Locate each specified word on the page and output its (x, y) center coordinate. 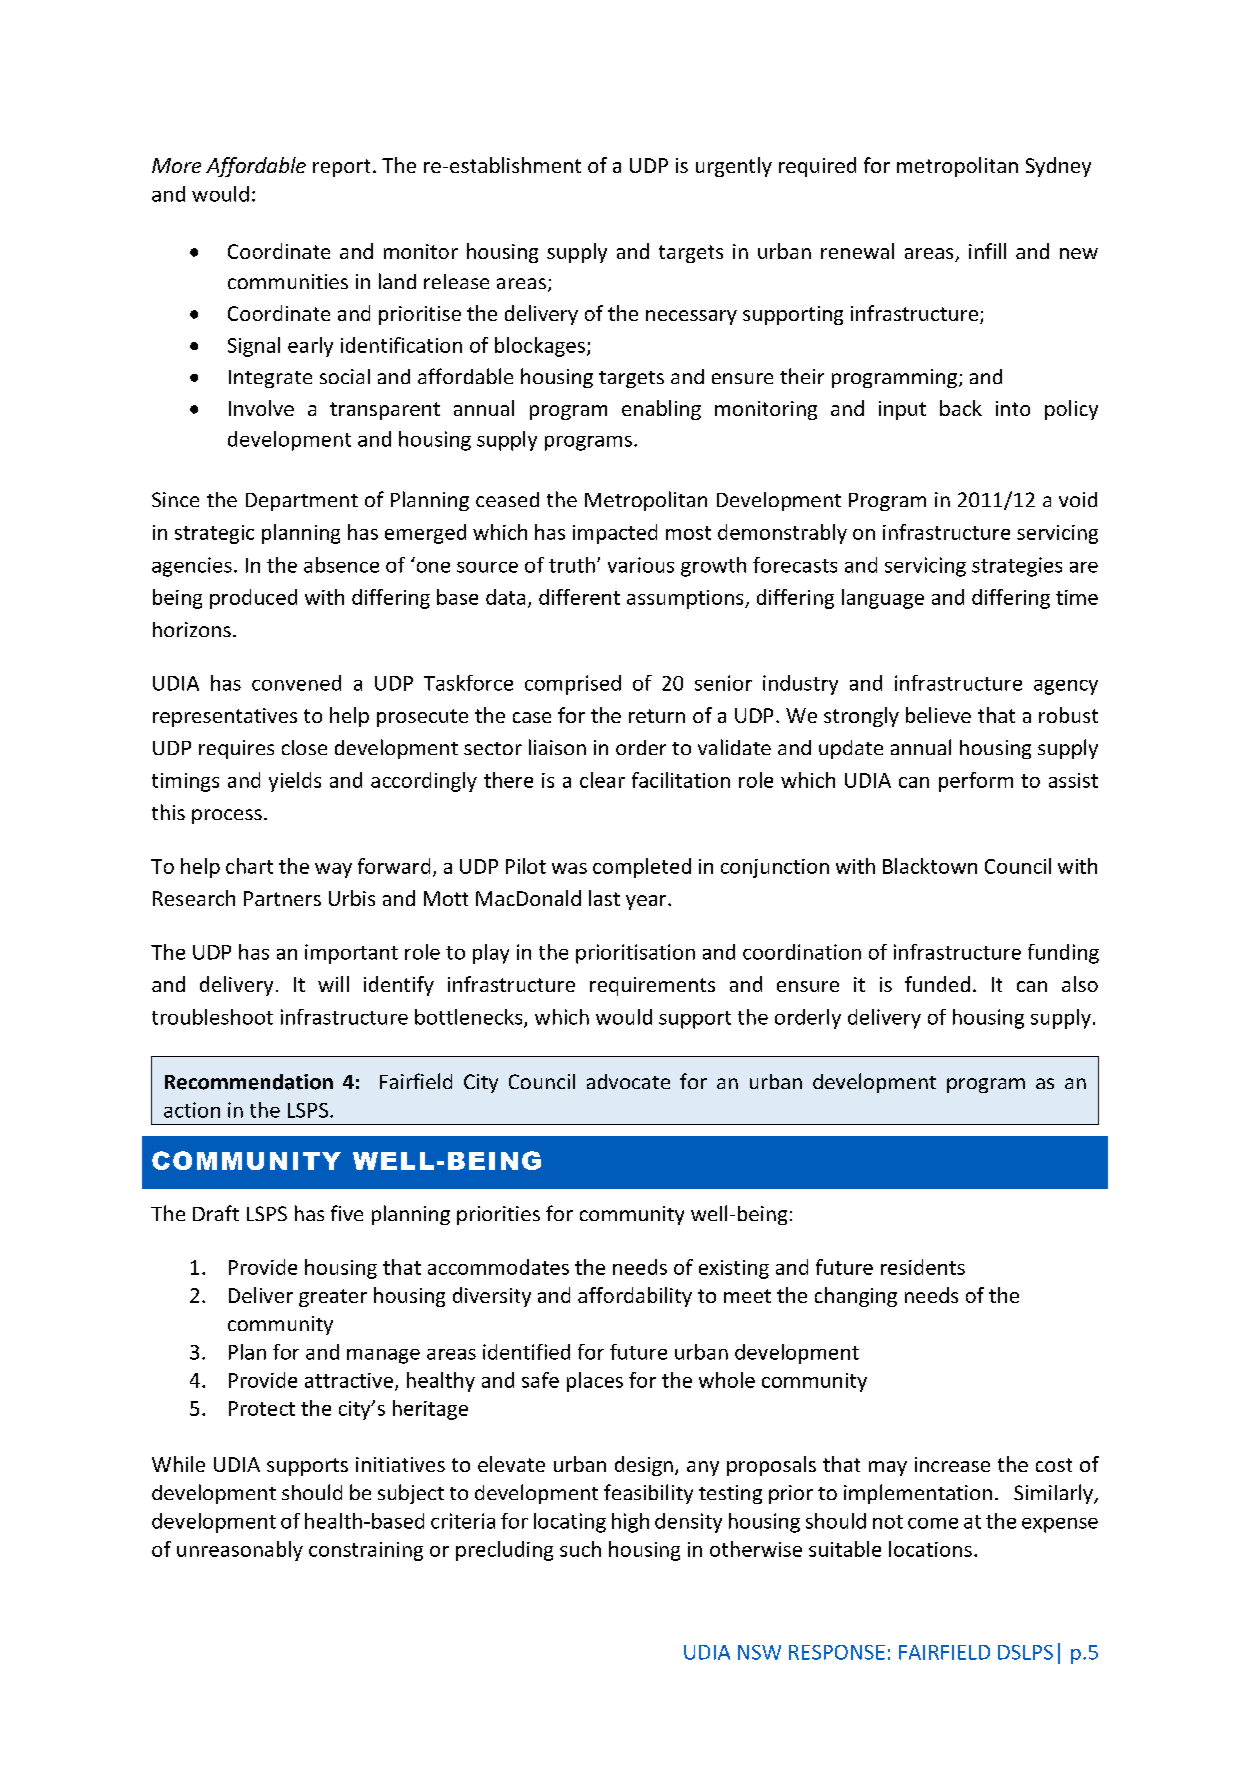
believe (938, 715)
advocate (628, 1081)
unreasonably (240, 1551)
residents (923, 1267)
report (341, 168)
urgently (734, 167)
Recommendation (249, 1082)
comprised (573, 685)
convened (296, 683)
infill (987, 251)
